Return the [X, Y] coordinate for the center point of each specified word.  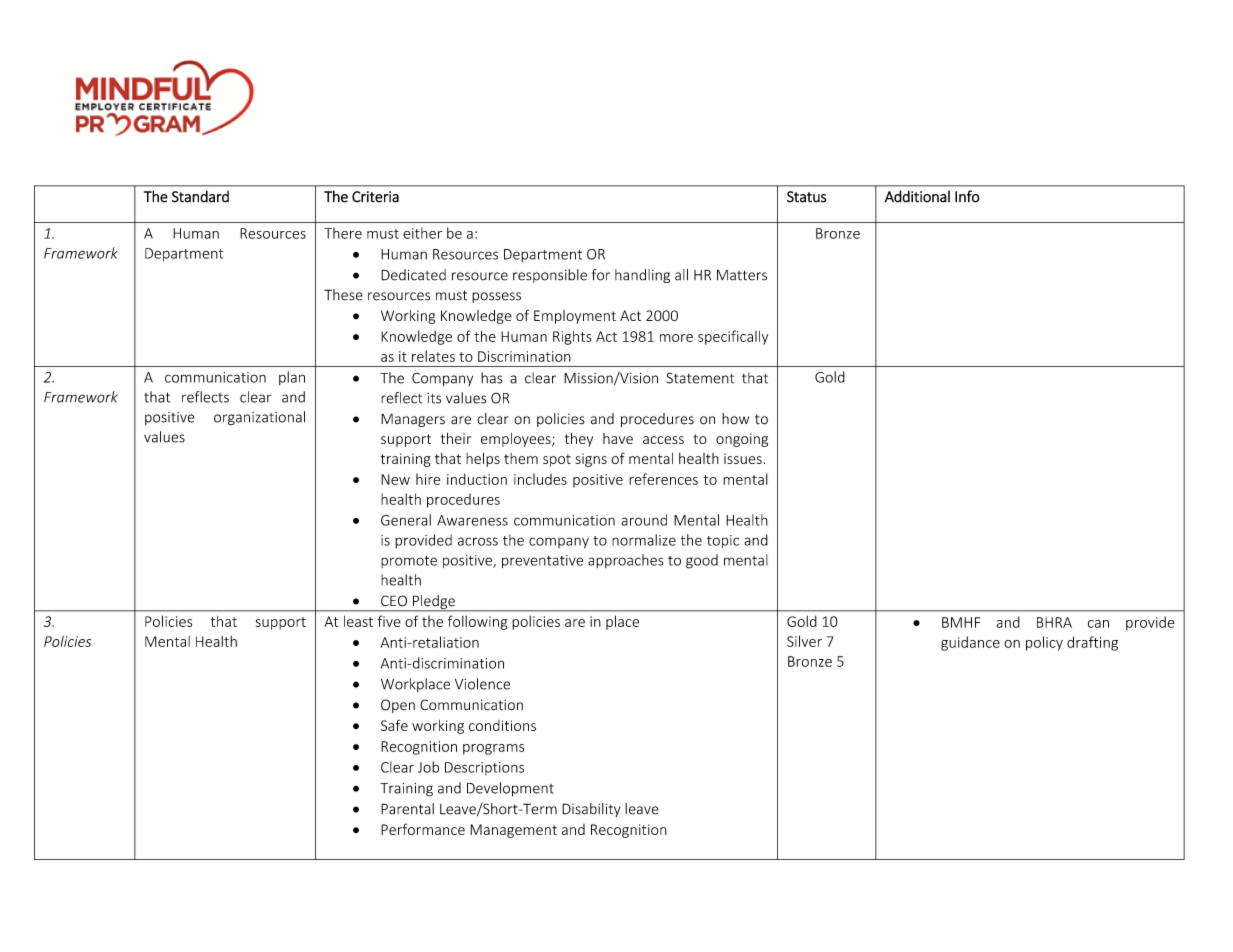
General [406, 520]
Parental [407, 809]
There [343, 233]
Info [967, 196]
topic [723, 541]
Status [806, 197]
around [644, 520]
